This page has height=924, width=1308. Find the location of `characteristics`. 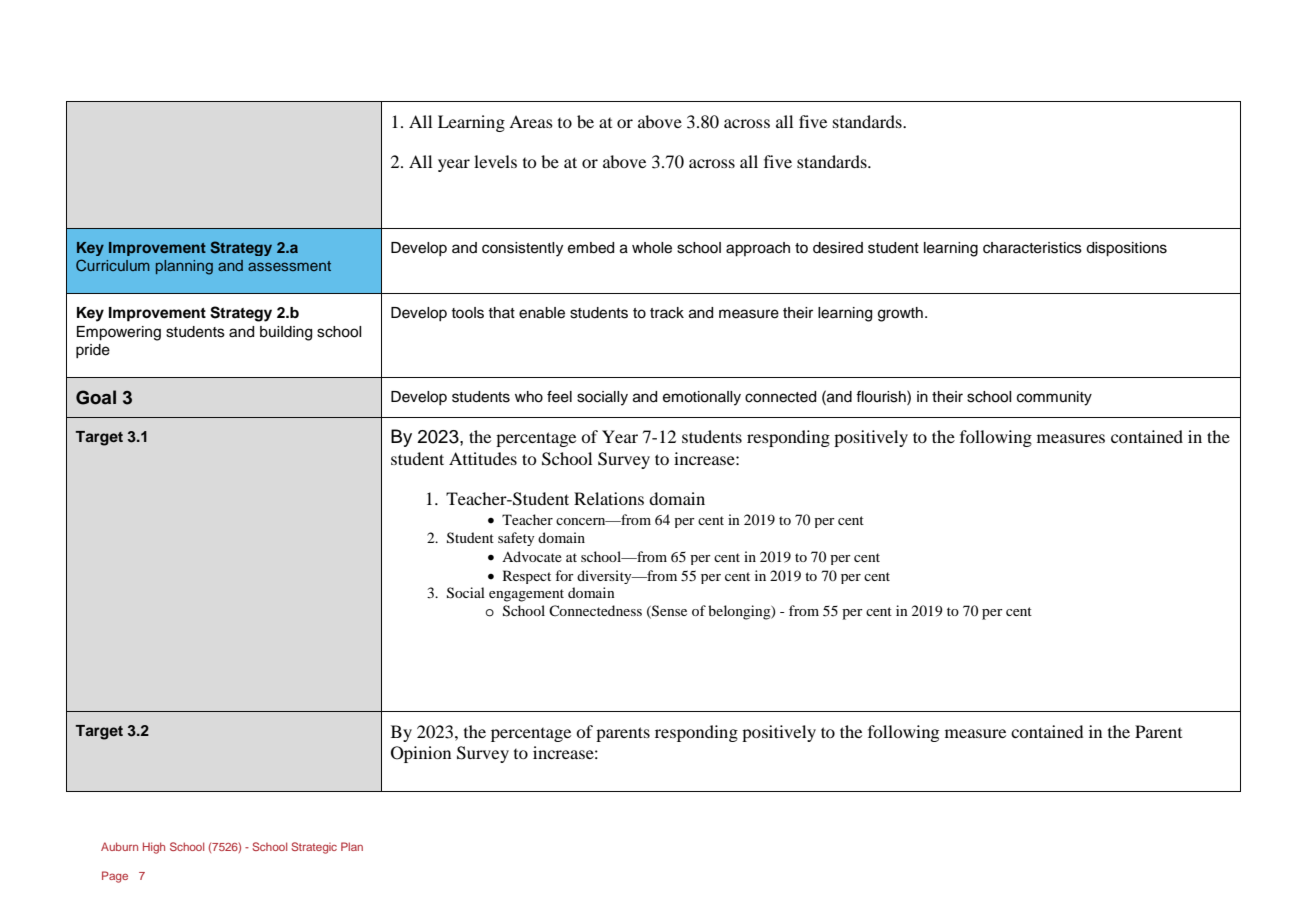

characteristics is located at coordinates (1032, 248).
